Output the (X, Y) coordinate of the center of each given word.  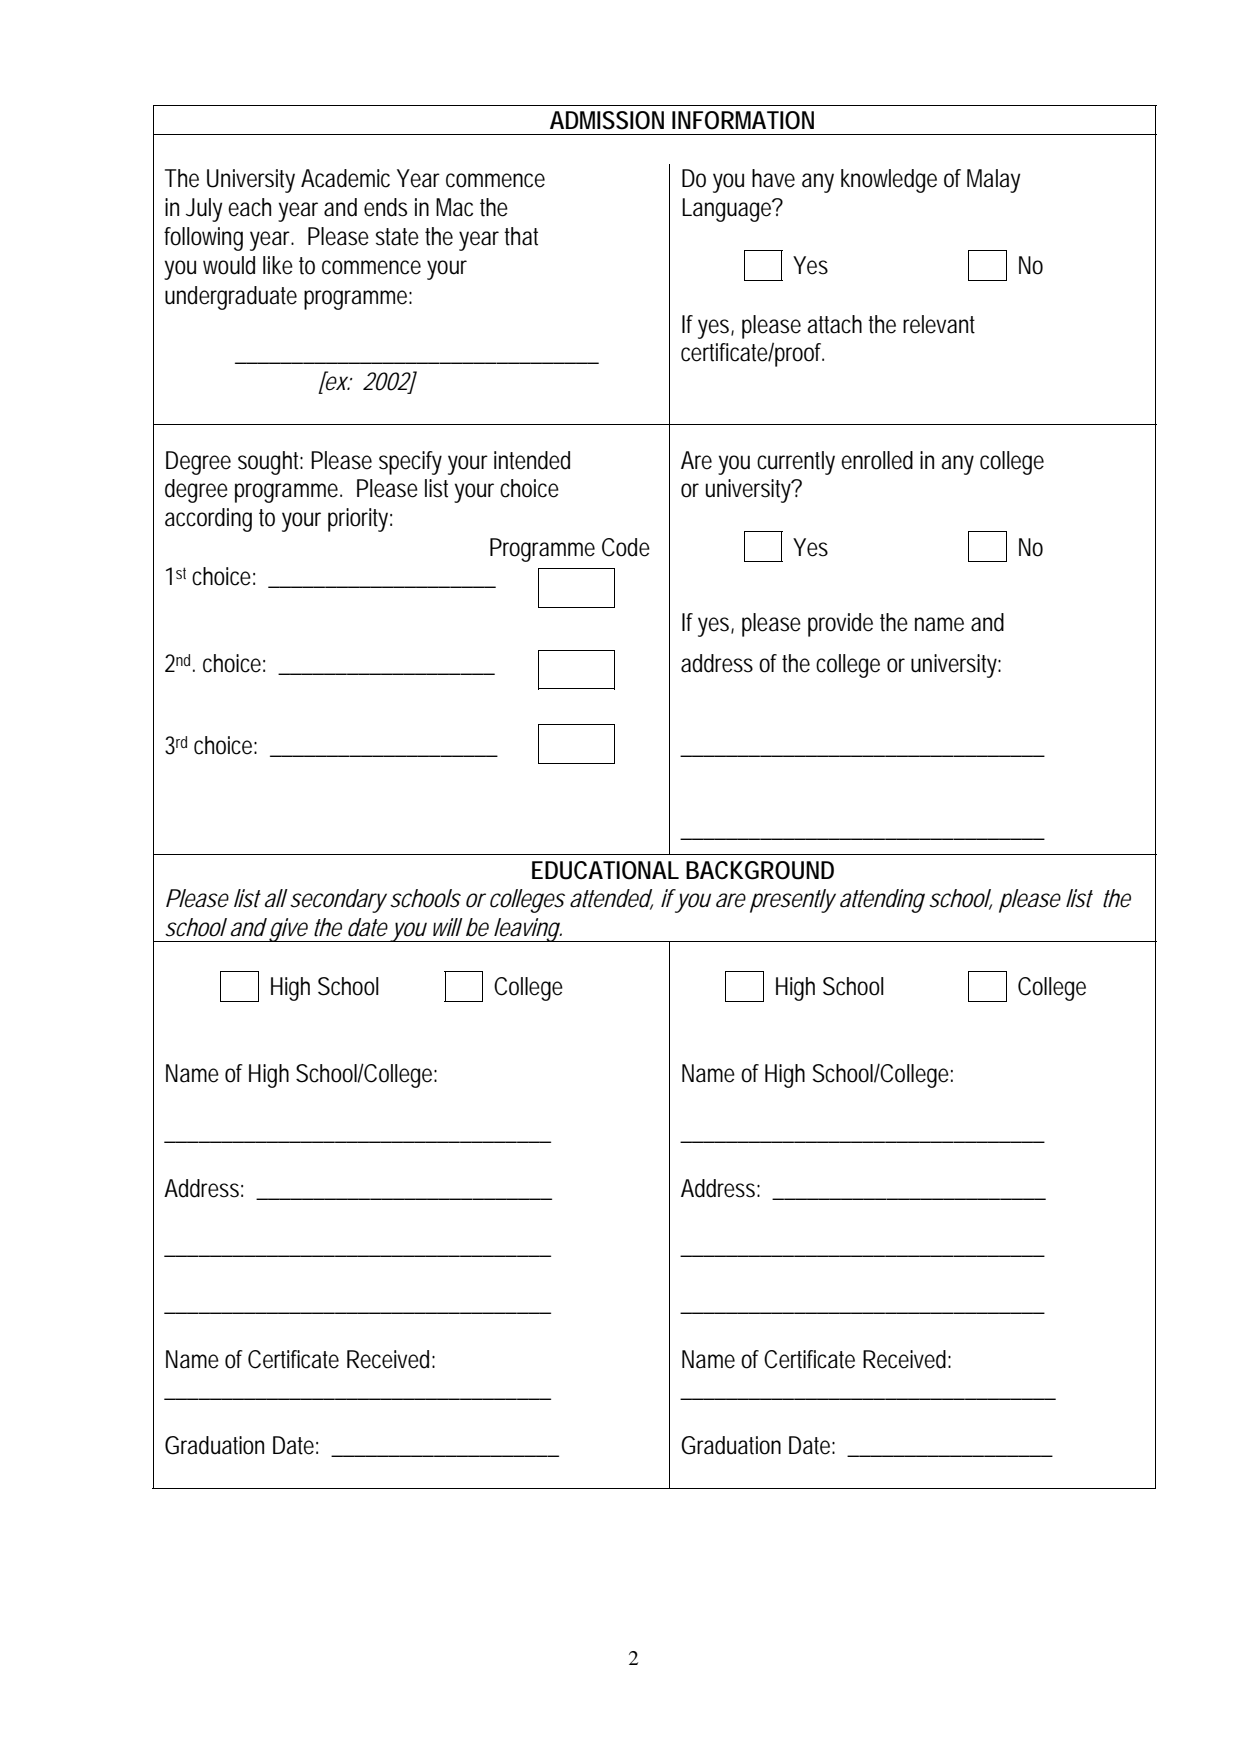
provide (840, 625)
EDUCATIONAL (605, 870)
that (521, 236)
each (249, 207)
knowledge (889, 181)
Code (626, 547)
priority (358, 520)
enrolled (877, 460)
